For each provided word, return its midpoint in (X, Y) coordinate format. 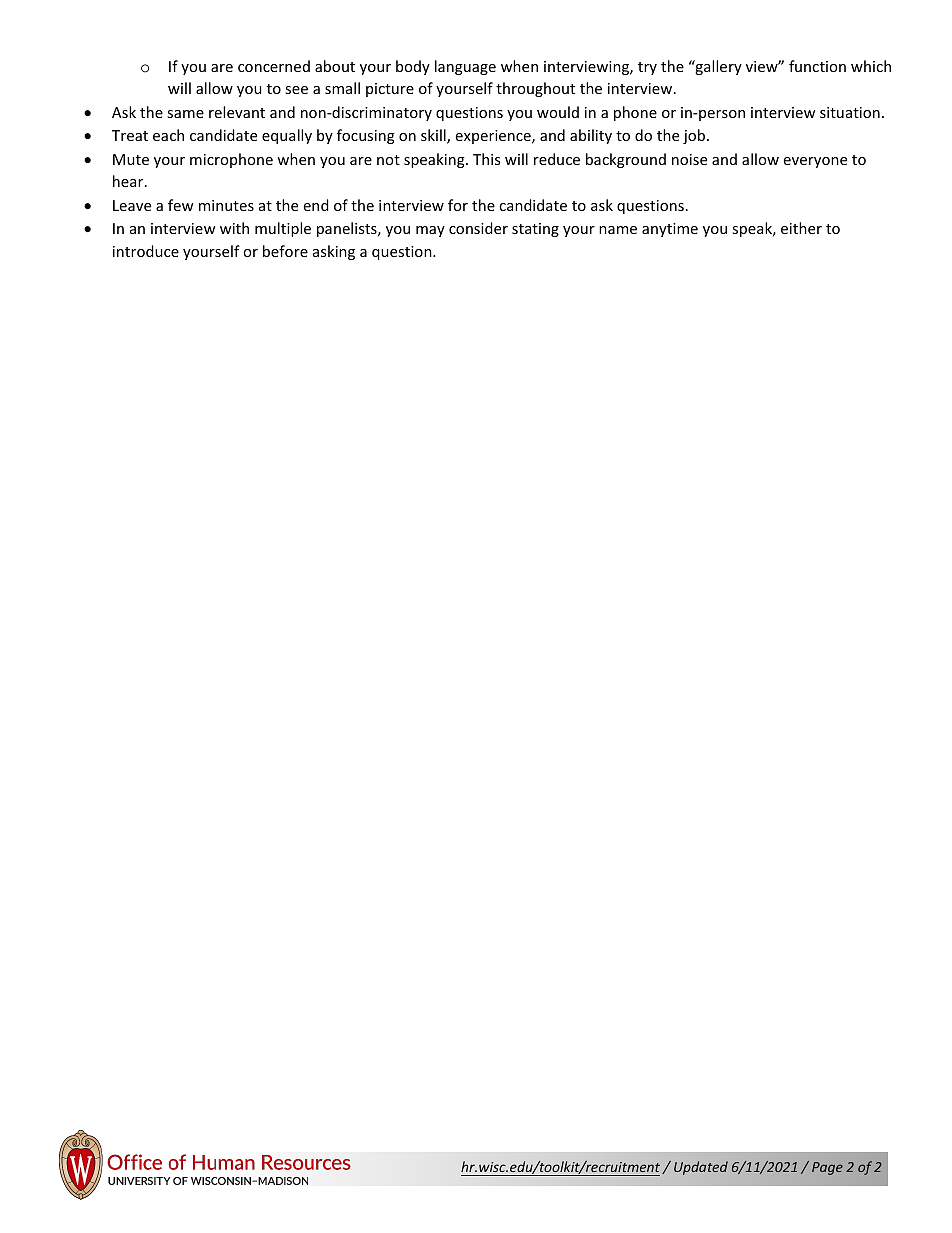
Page (827, 1168)
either (801, 228)
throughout (535, 89)
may (430, 231)
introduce (146, 251)
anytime (670, 230)
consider (478, 228)
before (285, 251)
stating (535, 230)
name (618, 230)
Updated (701, 1168)
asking (334, 252)
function (817, 66)
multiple (283, 229)
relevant (237, 112)
